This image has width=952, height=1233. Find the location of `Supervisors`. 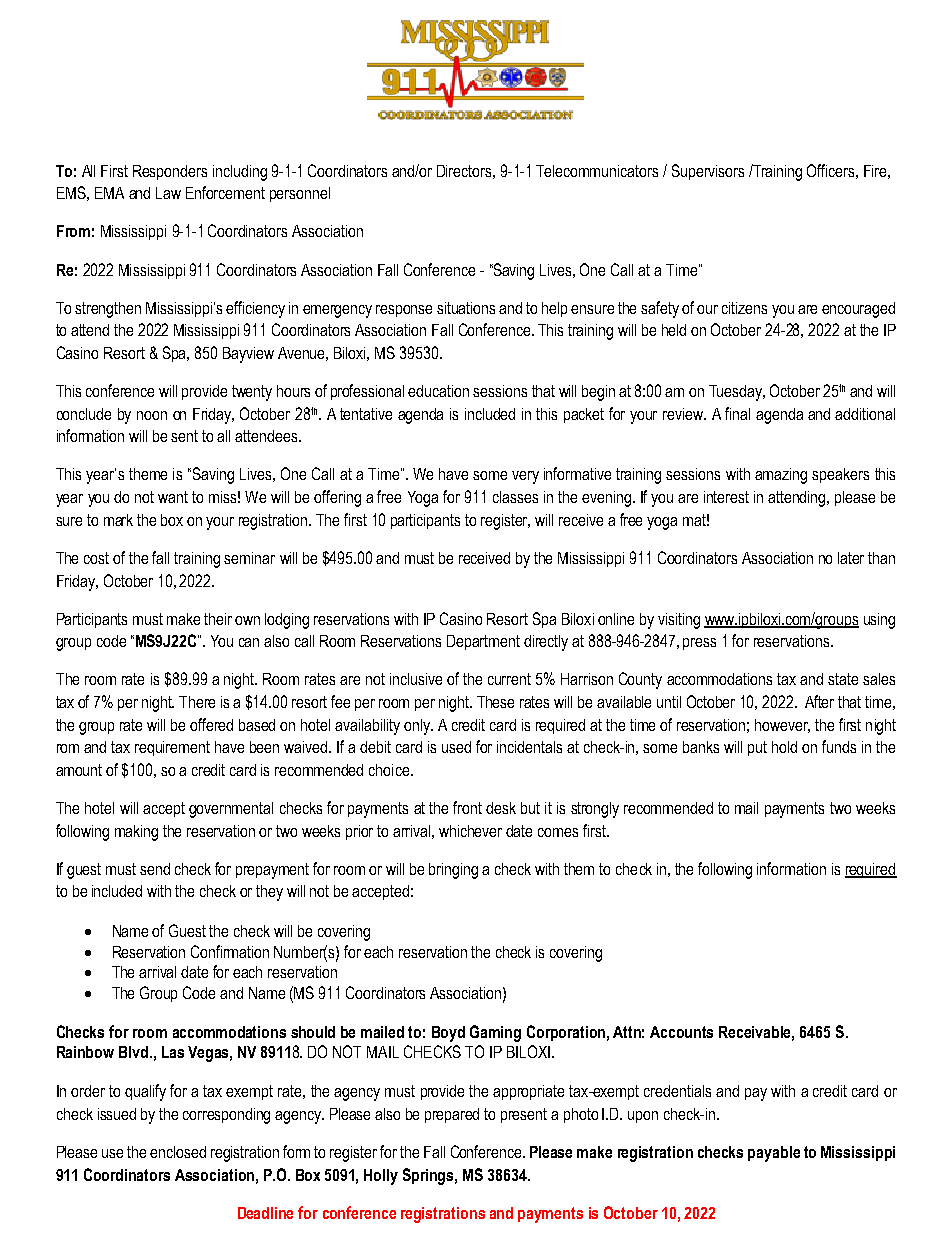

Supervisors is located at coordinates (708, 172).
